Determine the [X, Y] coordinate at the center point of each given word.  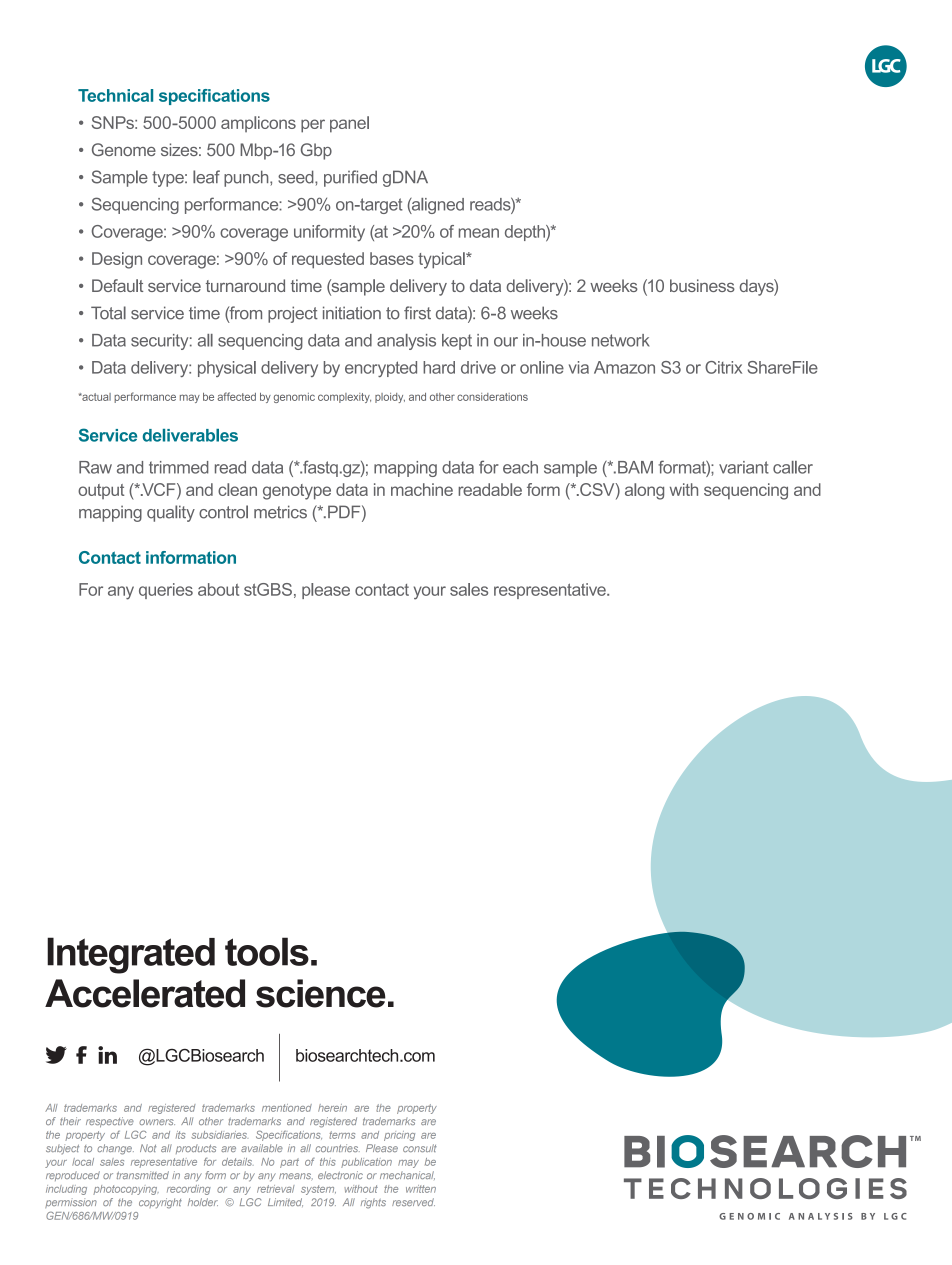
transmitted [143, 1175]
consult [420, 1148]
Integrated [131, 955]
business [702, 285]
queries [166, 591]
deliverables [190, 435]
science [321, 993]
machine [422, 489]
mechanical [407, 1175]
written [421, 1189]
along [644, 491]
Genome [124, 149]
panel [349, 124]
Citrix [723, 367]
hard [439, 367]
